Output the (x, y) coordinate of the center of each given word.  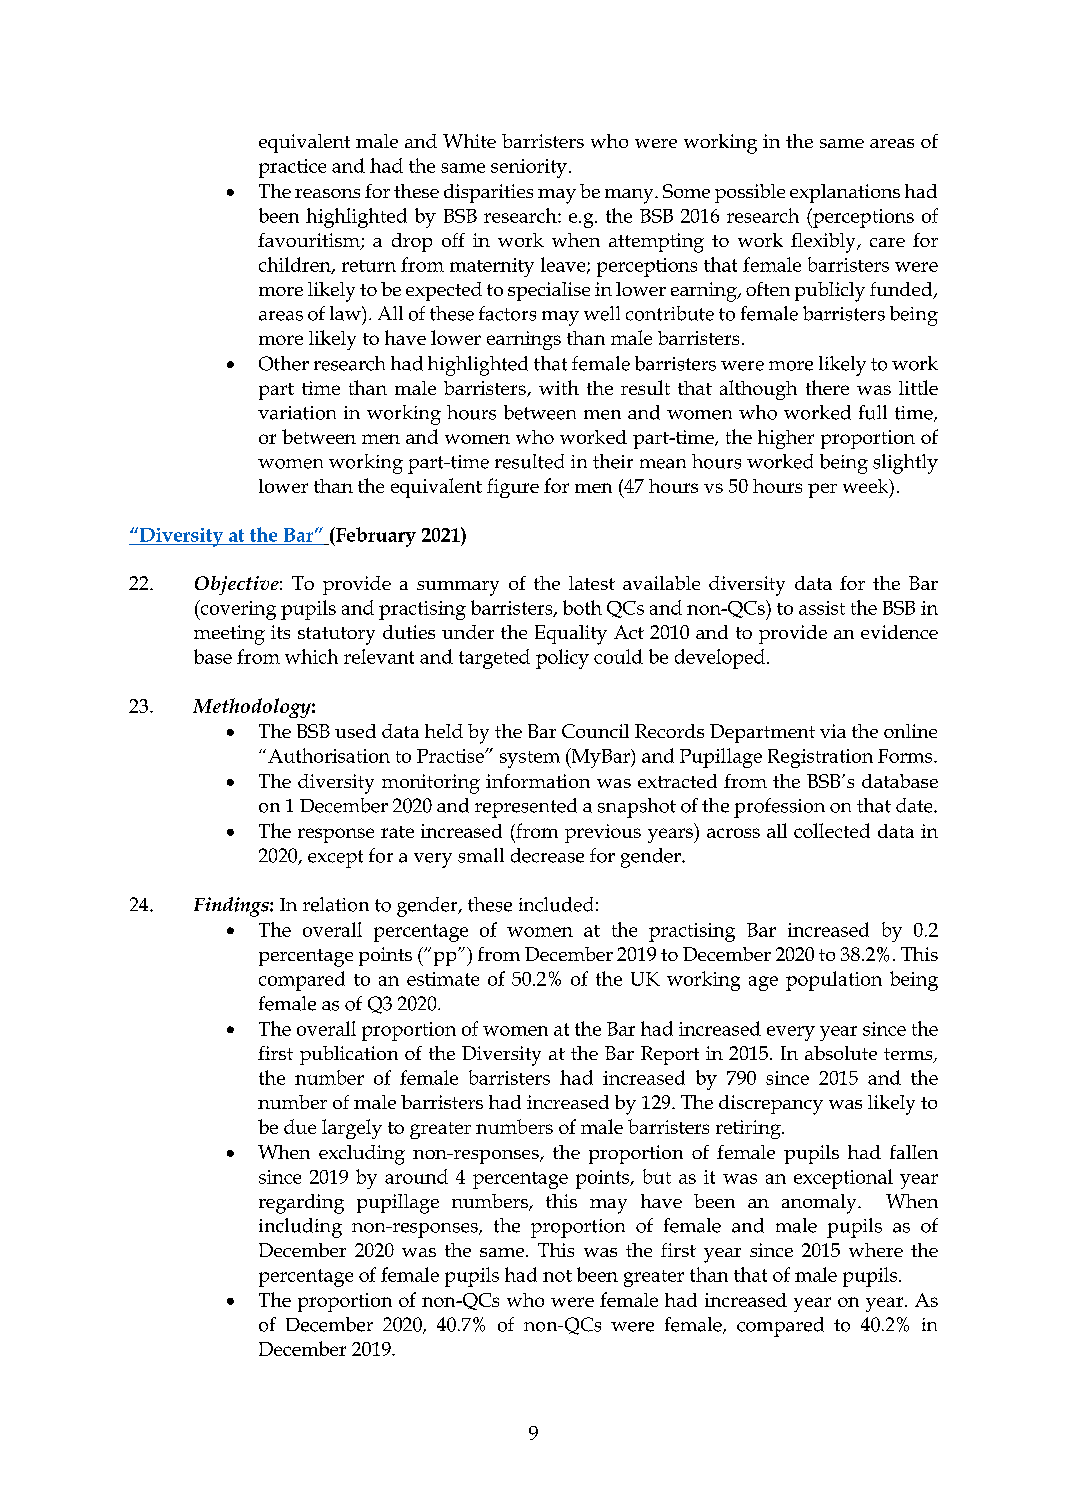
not (557, 1276)
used (355, 731)
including (300, 1228)
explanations (845, 193)
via (833, 731)
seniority (529, 168)
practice (292, 168)
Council (595, 731)
